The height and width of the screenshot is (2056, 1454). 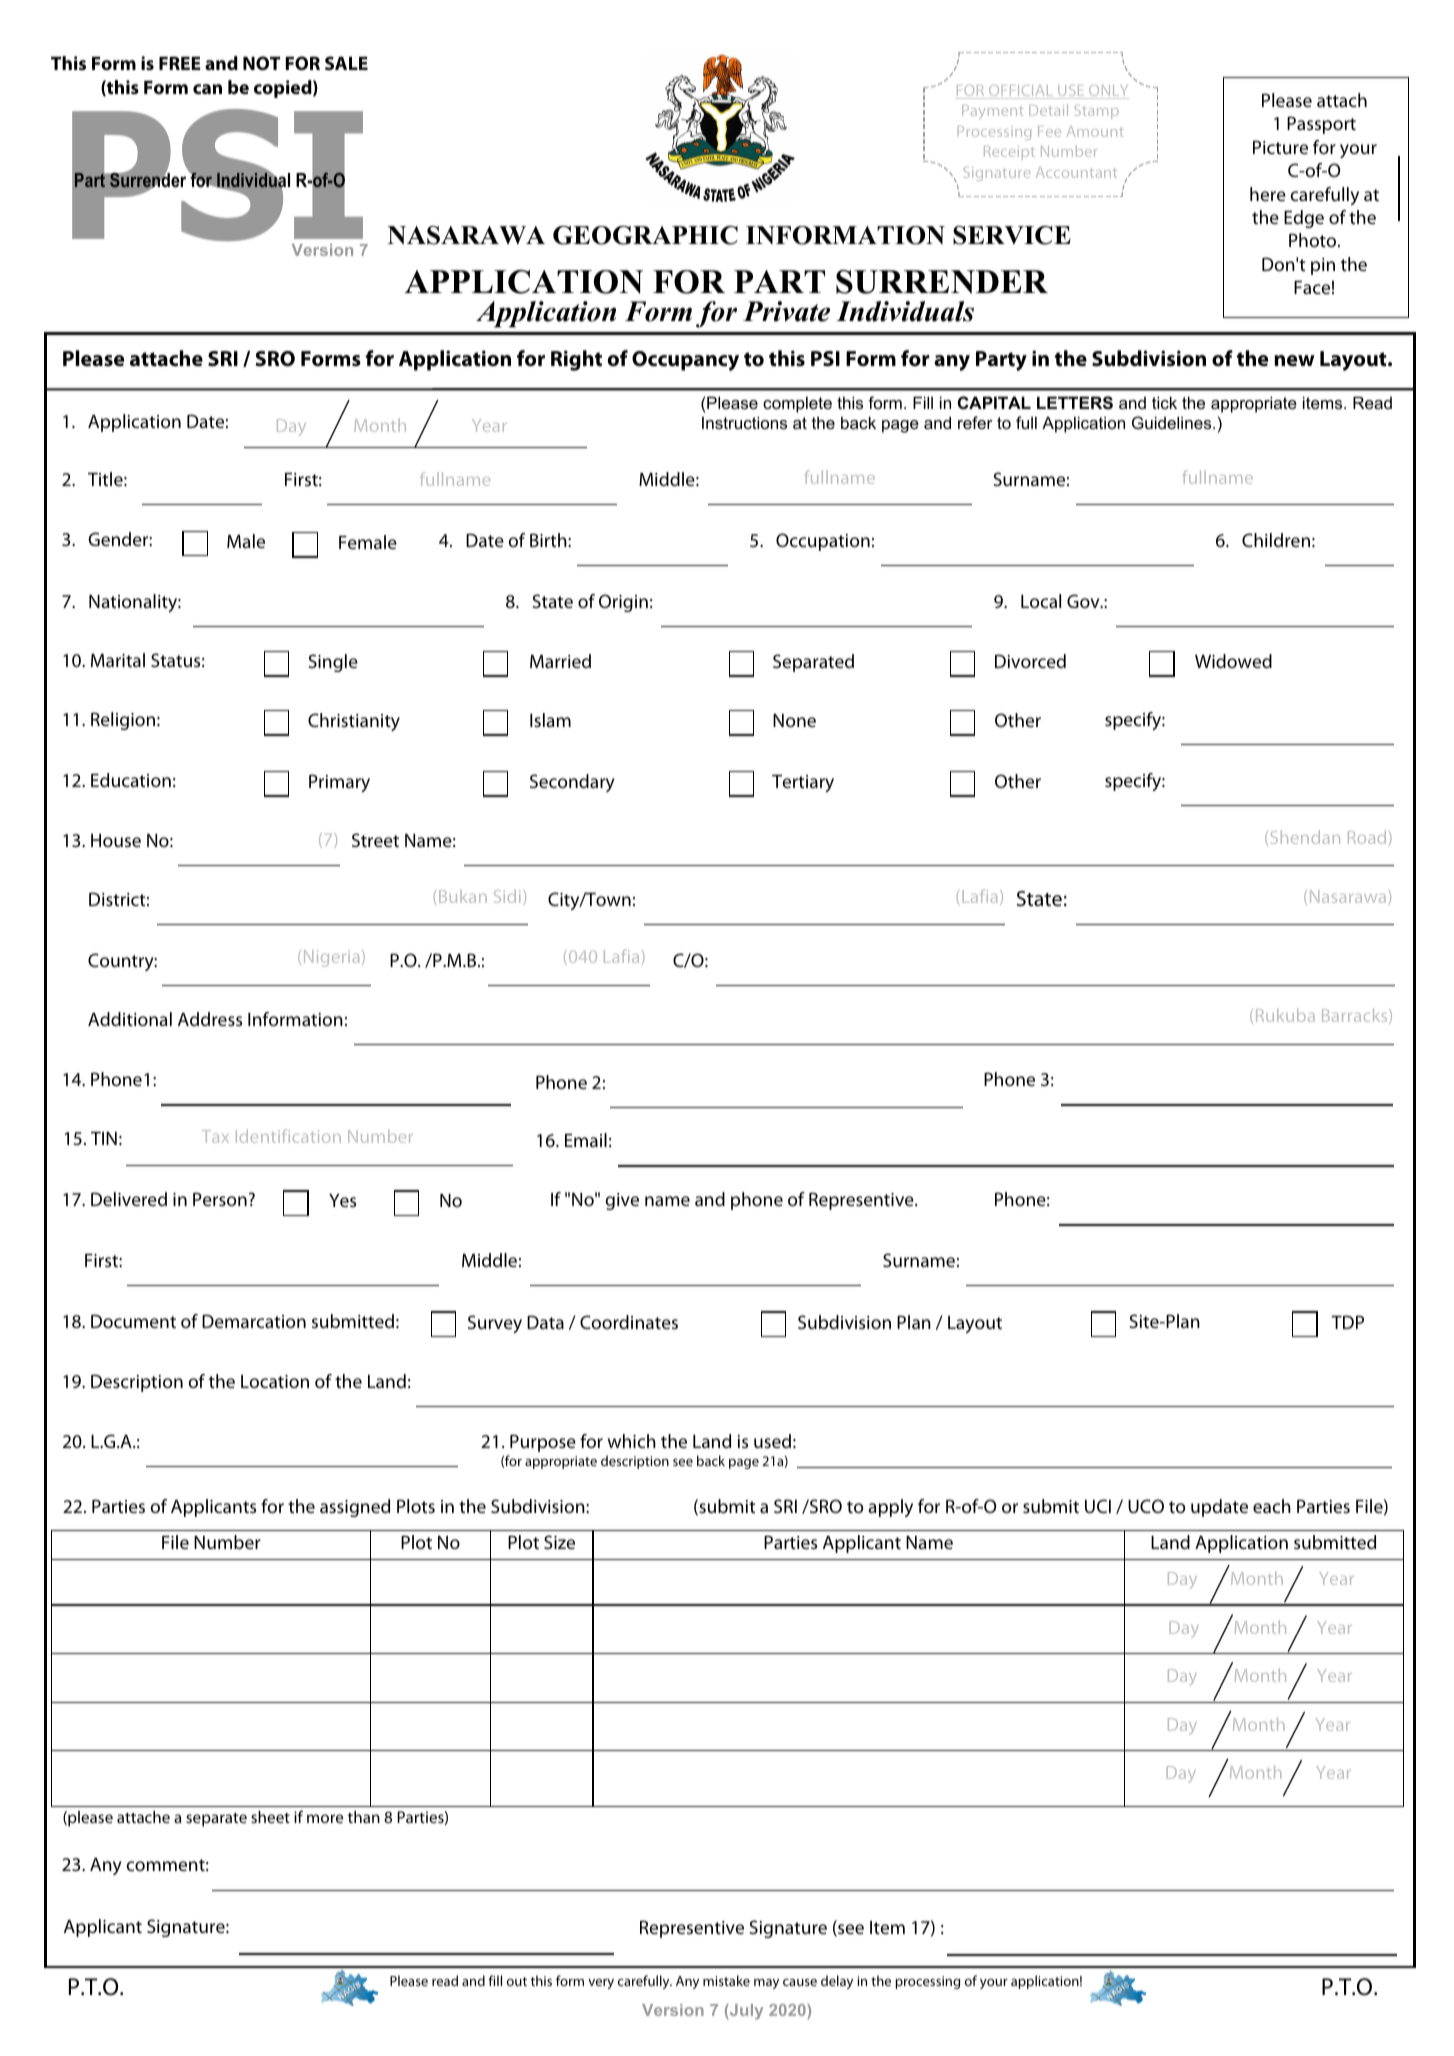 I want to click on Demarcation, so click(x=254, y=1321).
